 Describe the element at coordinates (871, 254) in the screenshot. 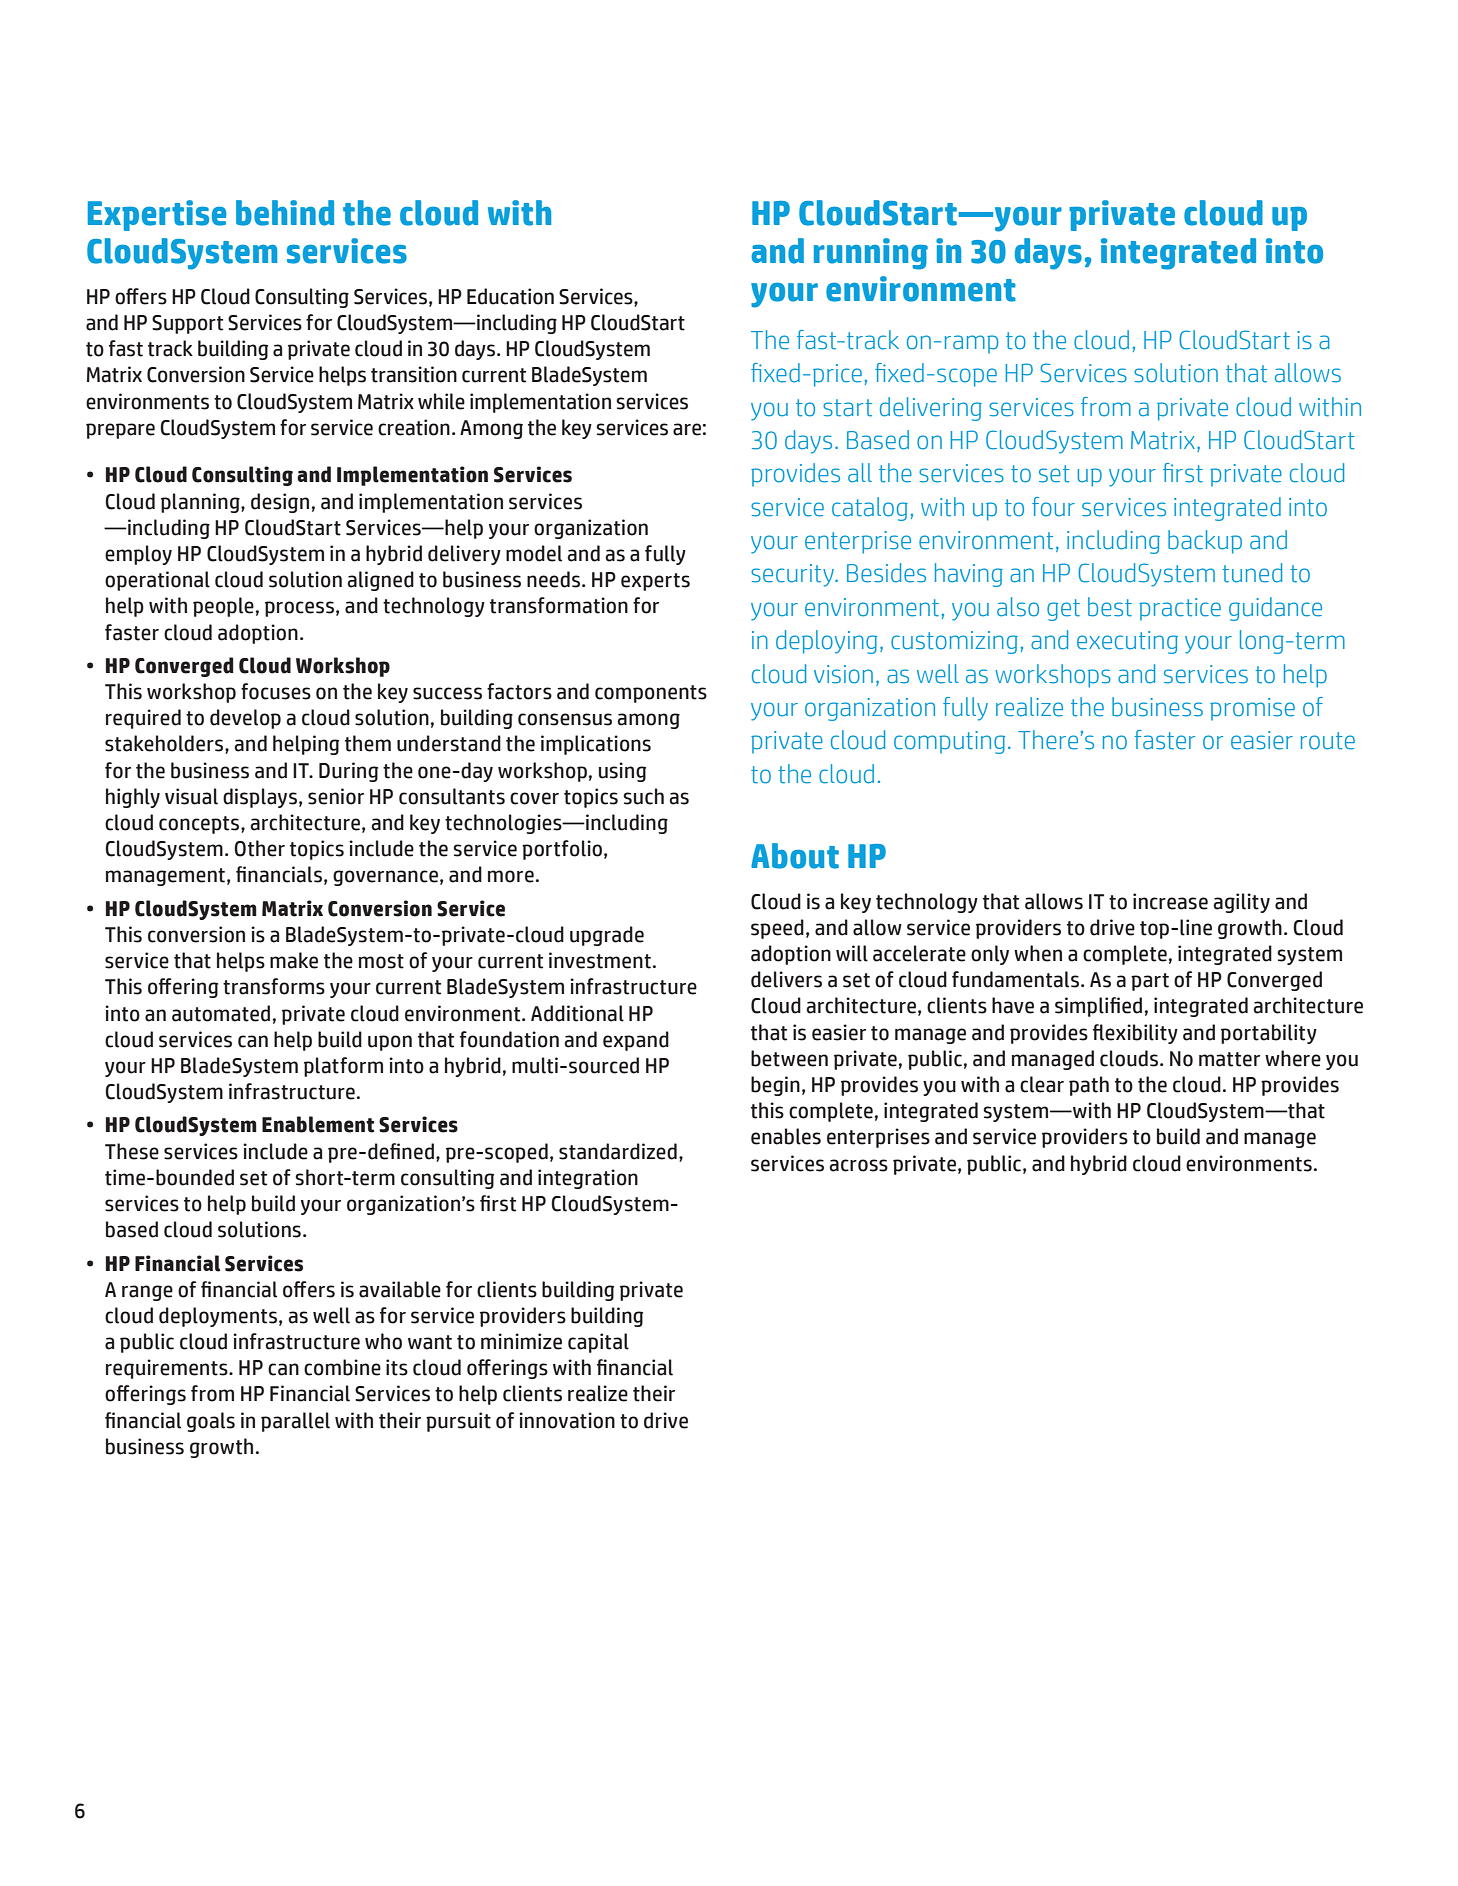

I see `running` at that location.
